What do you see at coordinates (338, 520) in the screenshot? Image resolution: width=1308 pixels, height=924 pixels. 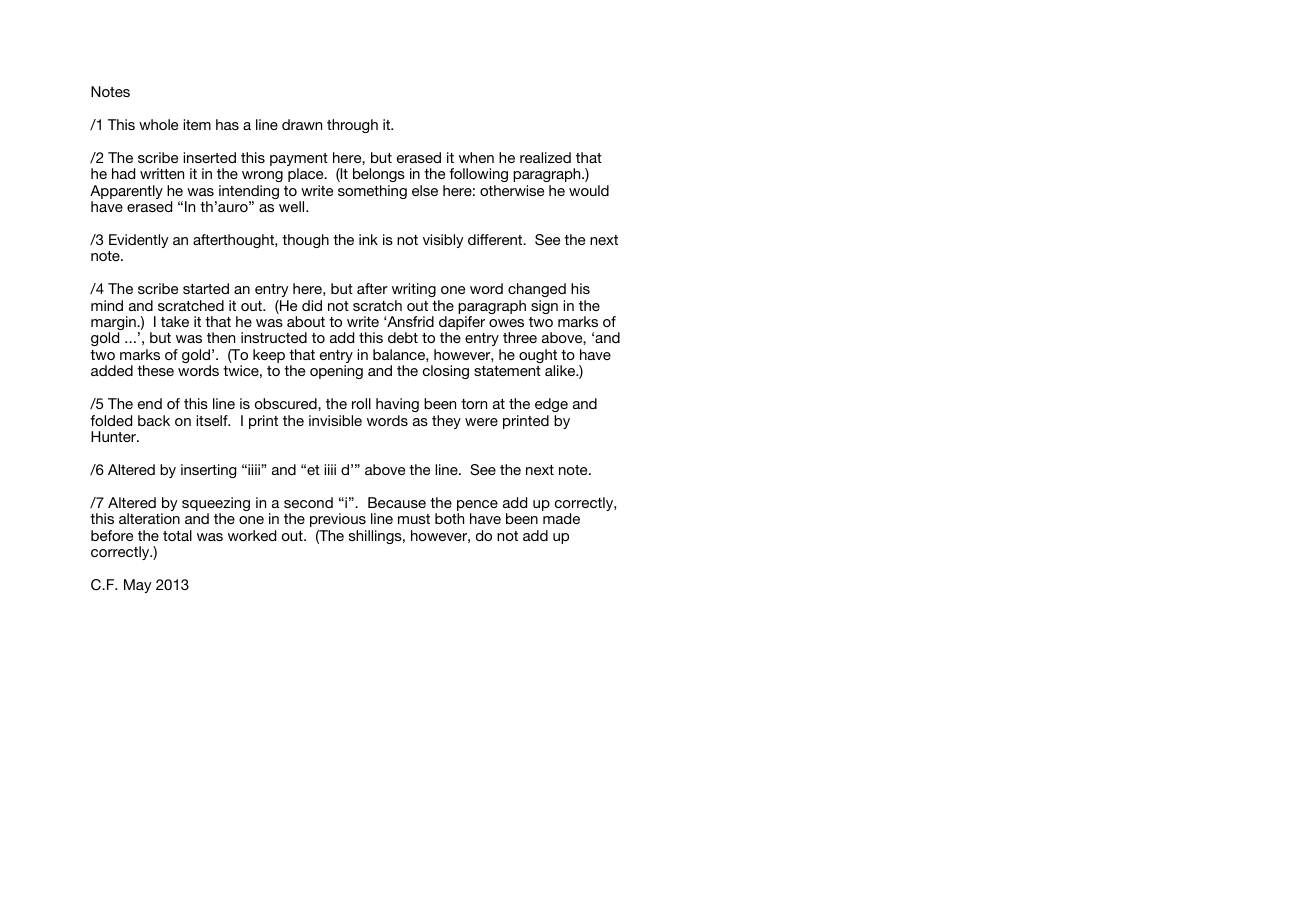 I see `previous` at bounding box center [338, 520].
